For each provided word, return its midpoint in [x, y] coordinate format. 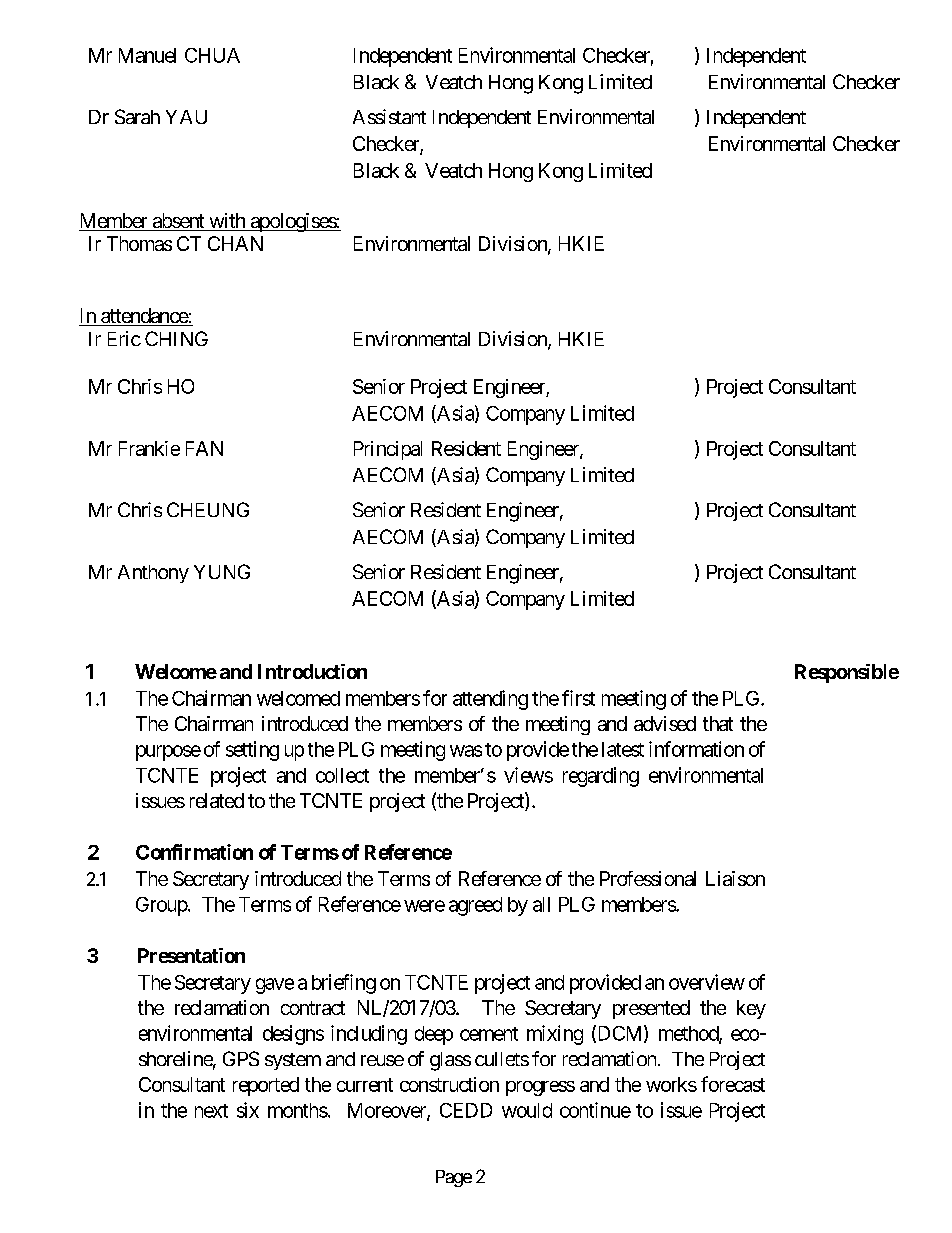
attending [490, 700]
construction [449, 1084]
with [227, 222]
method [689, 1034]
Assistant [389, 116]
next [211, 1111]
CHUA [212, 55]
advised [665, 723]
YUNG [222, 571]
